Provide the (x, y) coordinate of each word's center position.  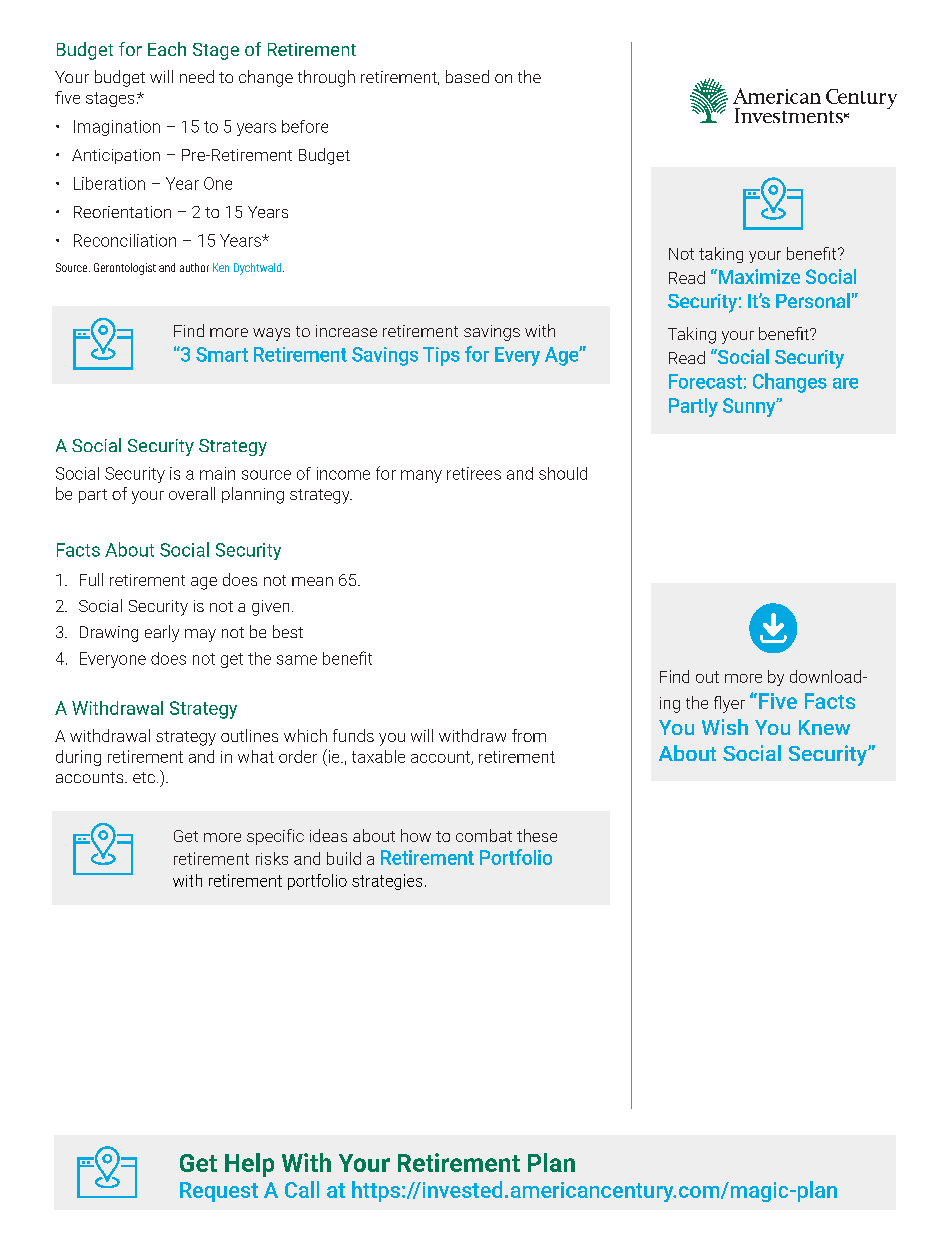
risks (272, 858)
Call (302, 1189)
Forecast (705, 381)
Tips (441, 356)
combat (484, 835)
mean (312, 581)
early (162, 633)
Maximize (758, 276)
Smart (222, 354)
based (467, 76)
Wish (725, 727)
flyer (729, 704)
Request (219, 1192)
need (197, 76)
